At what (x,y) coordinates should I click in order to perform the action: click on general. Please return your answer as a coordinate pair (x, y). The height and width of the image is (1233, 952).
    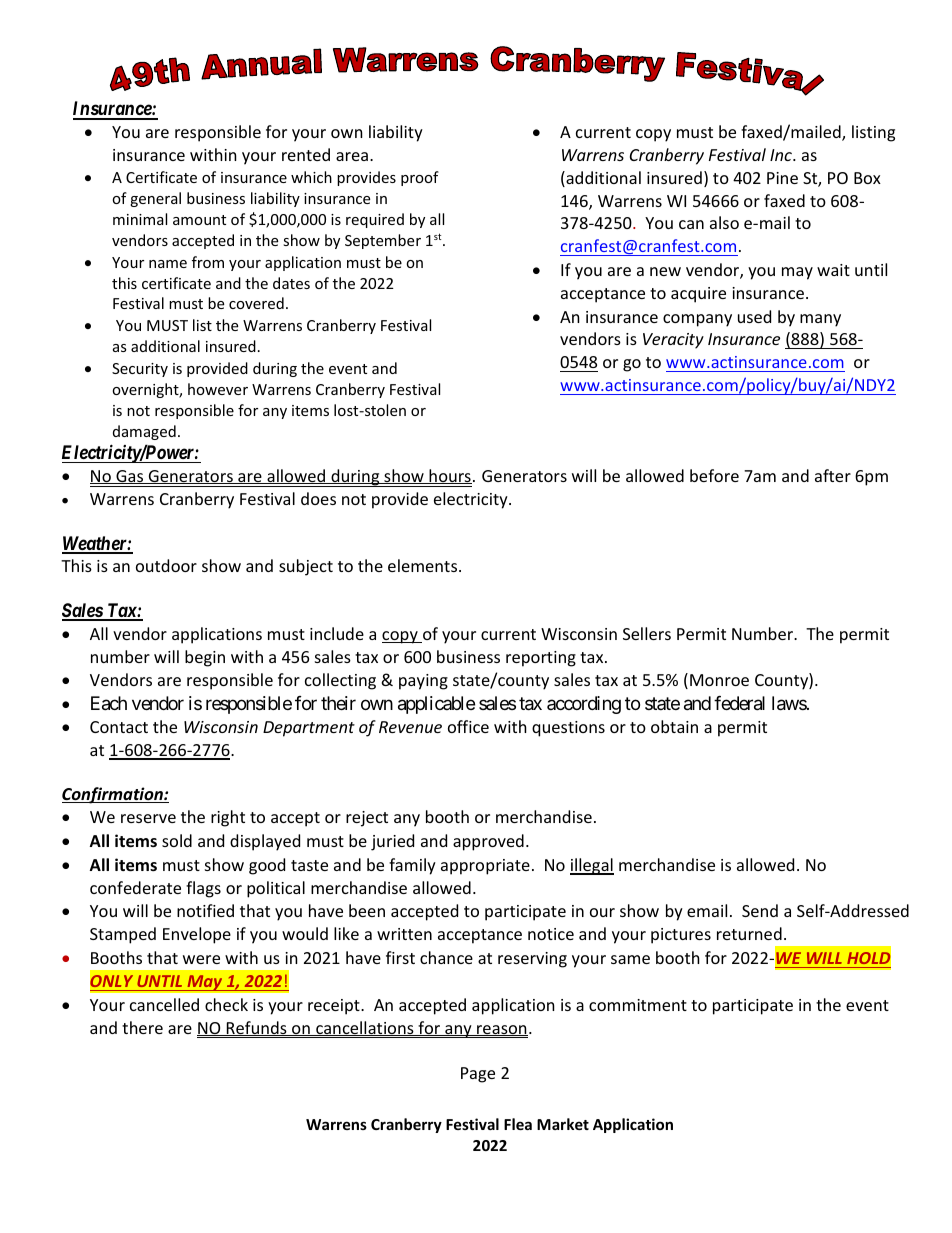
    Looking at the image, I should click on (155, 199).
